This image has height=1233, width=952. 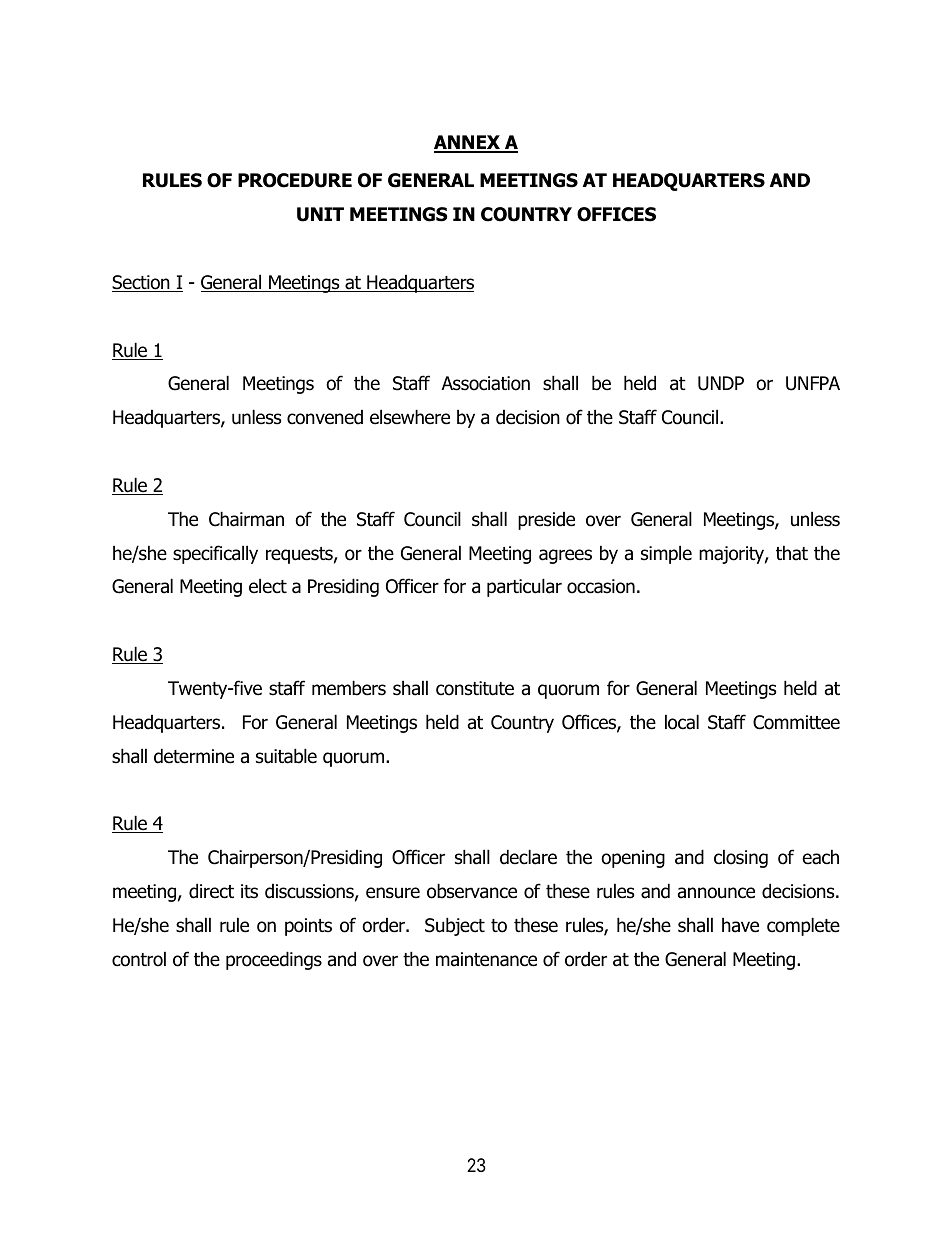 What do you see at coordinates (524, 587) in the image?
I see `particular` at bounding box center [524, 587].
